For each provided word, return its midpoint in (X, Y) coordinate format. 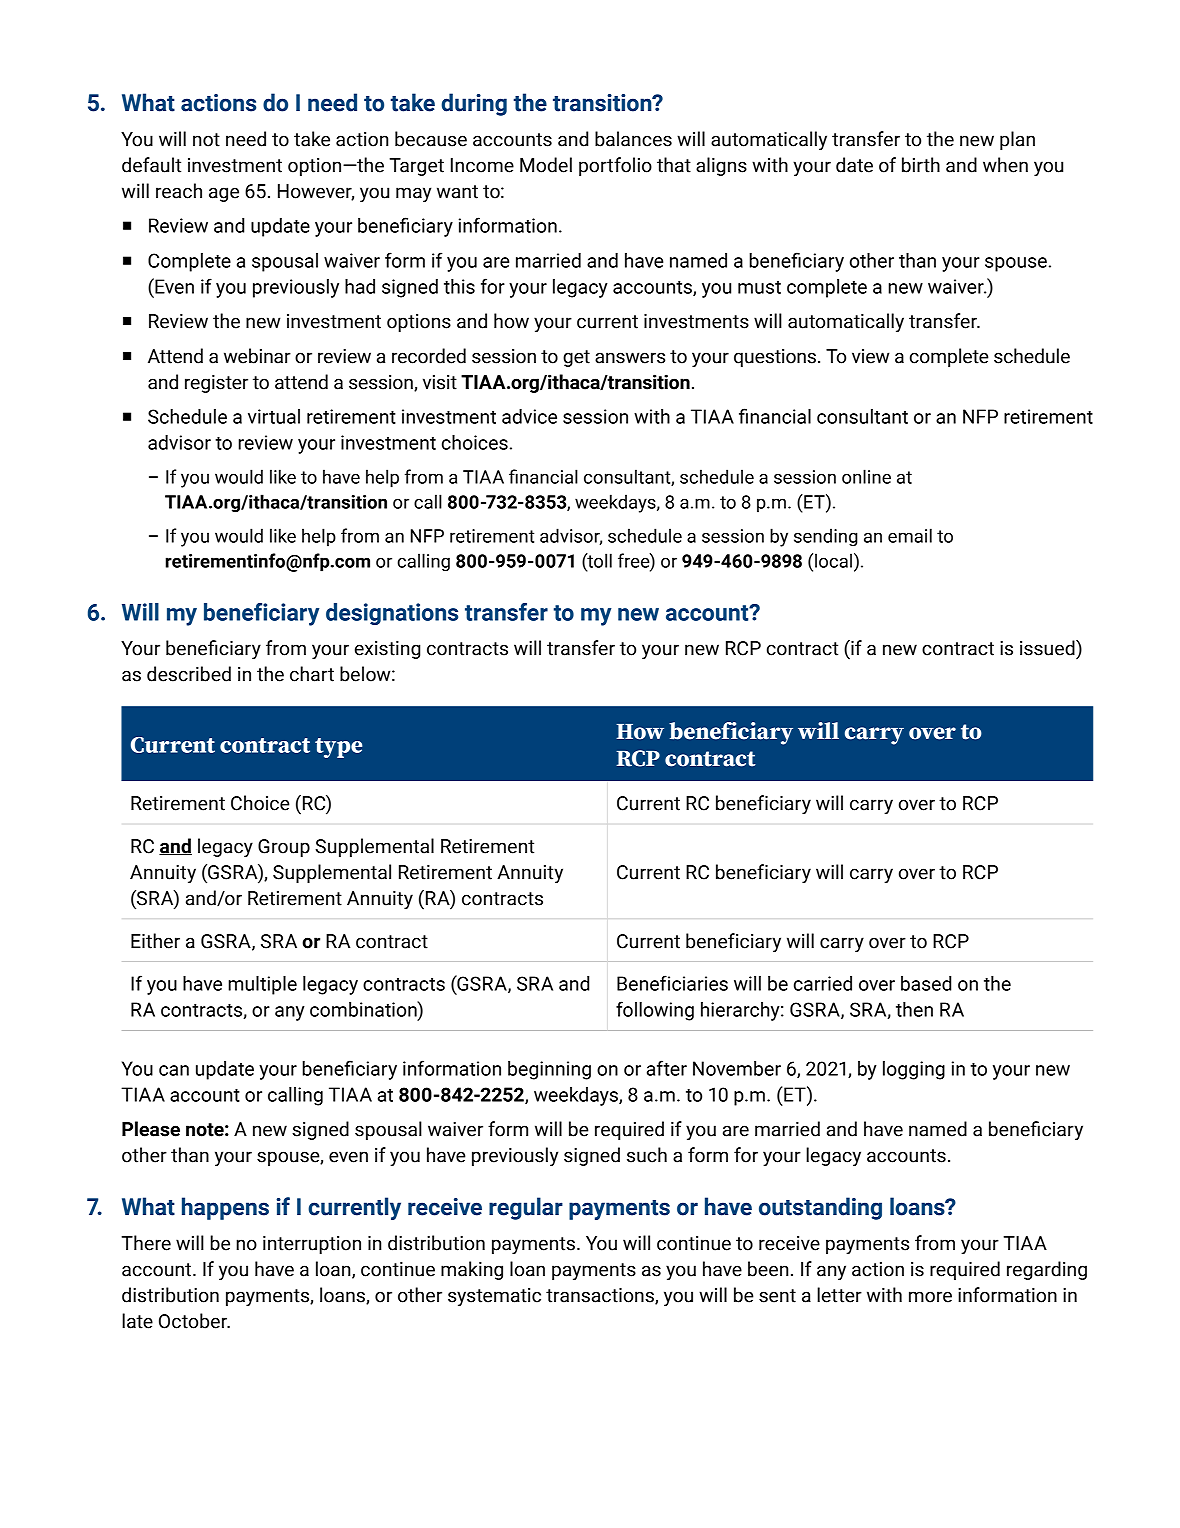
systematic (494, 1297)
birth (921, 165)
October (194, 1321)
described (189, 674)
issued (1048, 648)
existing (388, 650)
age (224, 194)
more (930, 1297)
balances (633, 139)
